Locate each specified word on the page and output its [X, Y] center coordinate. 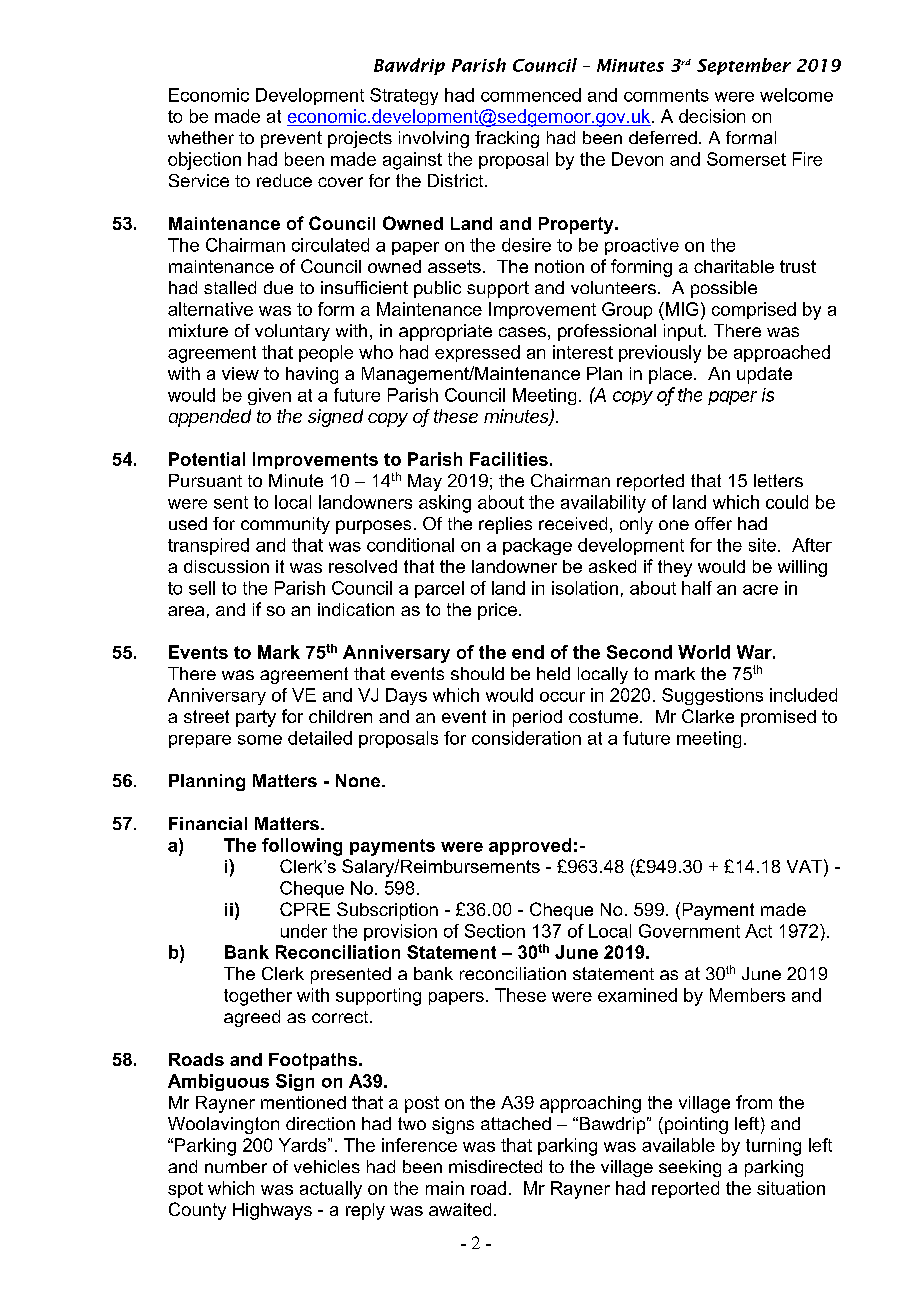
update [764, 375]
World [704, 652]
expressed [477, 353]
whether [201, 137]
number [236, 1166]
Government [689, 931]
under [304, 931]
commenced [531, 95]
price [497, 611]
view [240, 373]
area [186, 611]
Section [495, 931]
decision [712, 116]
